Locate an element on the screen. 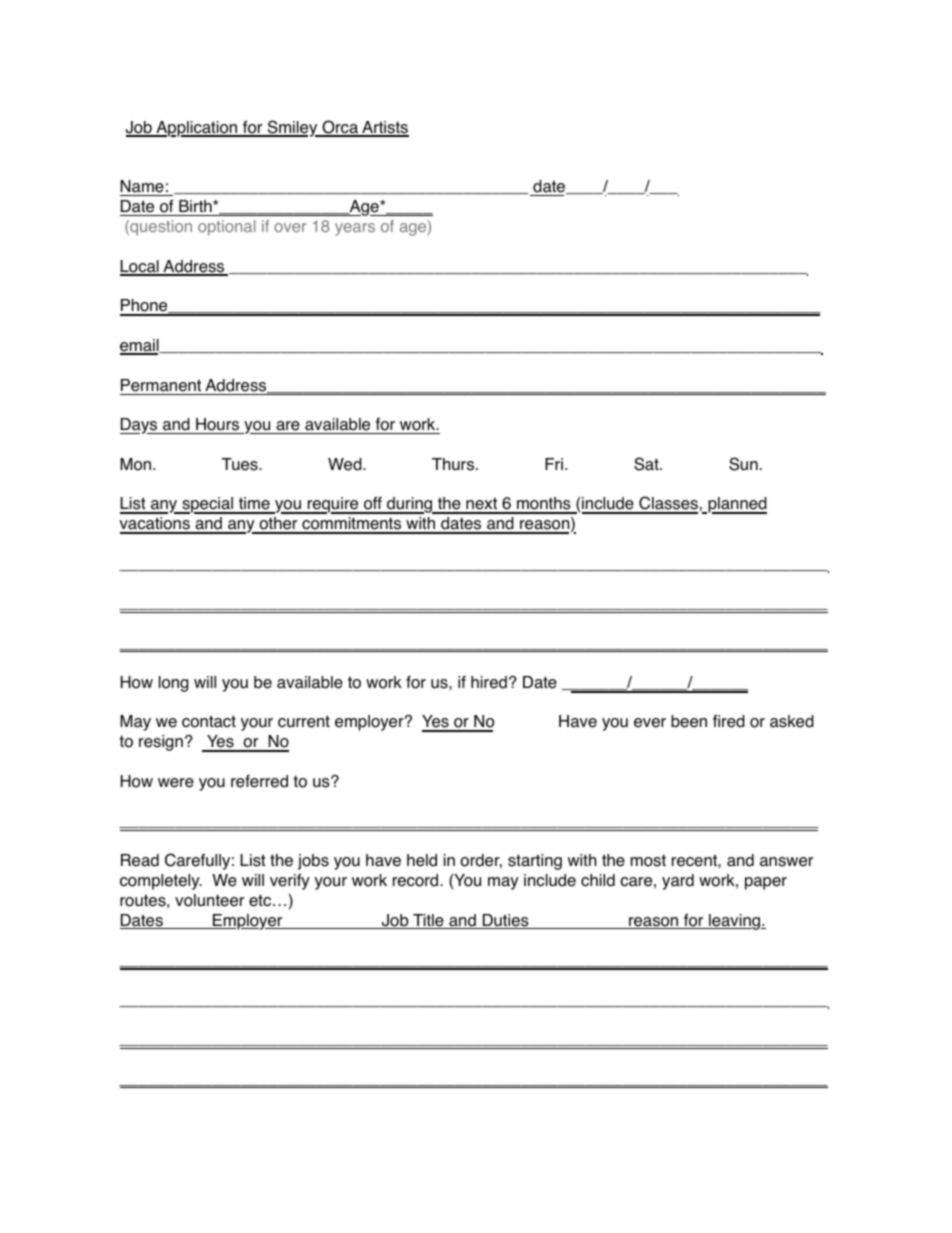 The image size is (952, 1233). Orca is located at coordinates (340, 128).
